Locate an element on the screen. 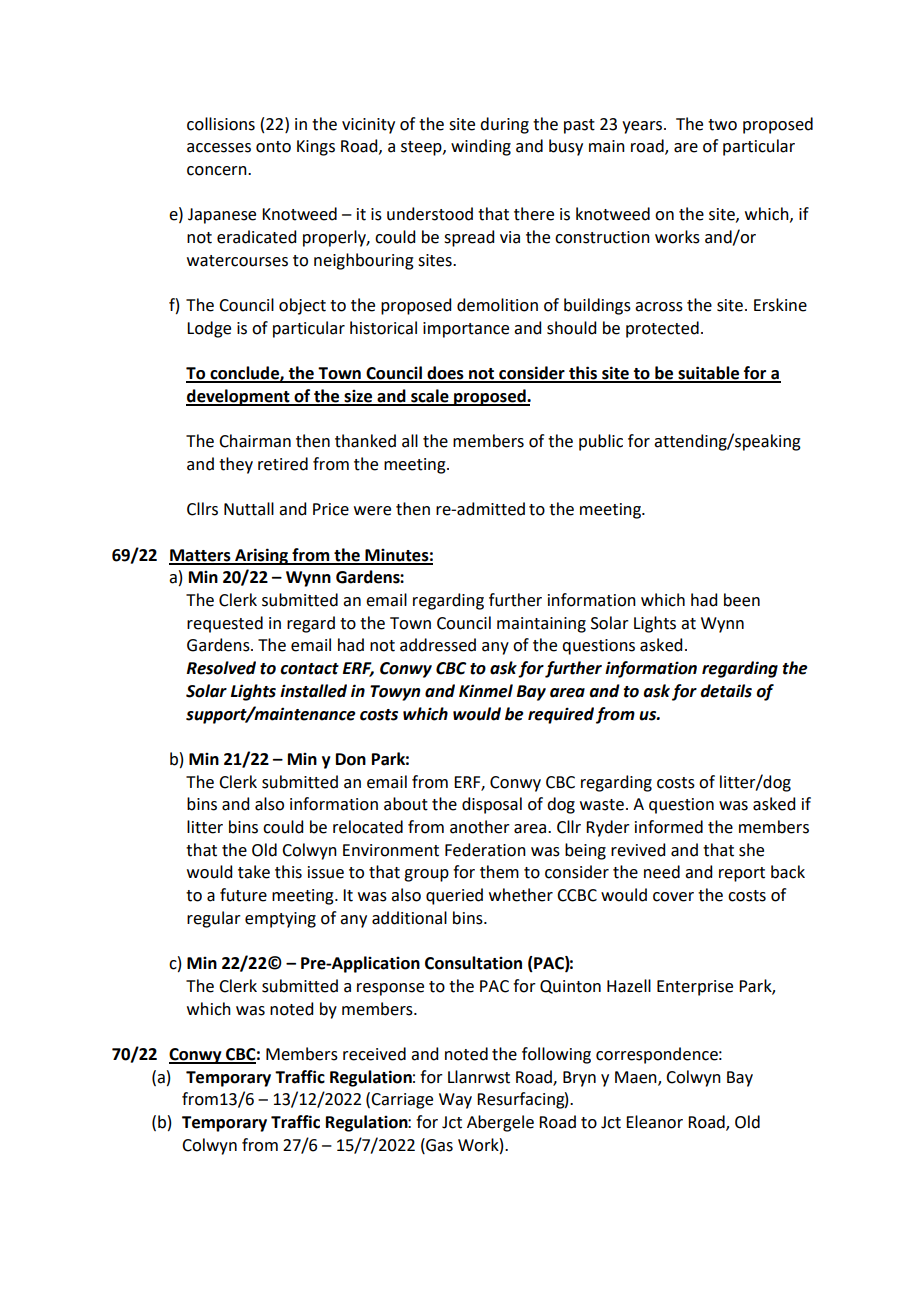 The image size is (924, 1307). winding is located at coordinates (481, 147).
